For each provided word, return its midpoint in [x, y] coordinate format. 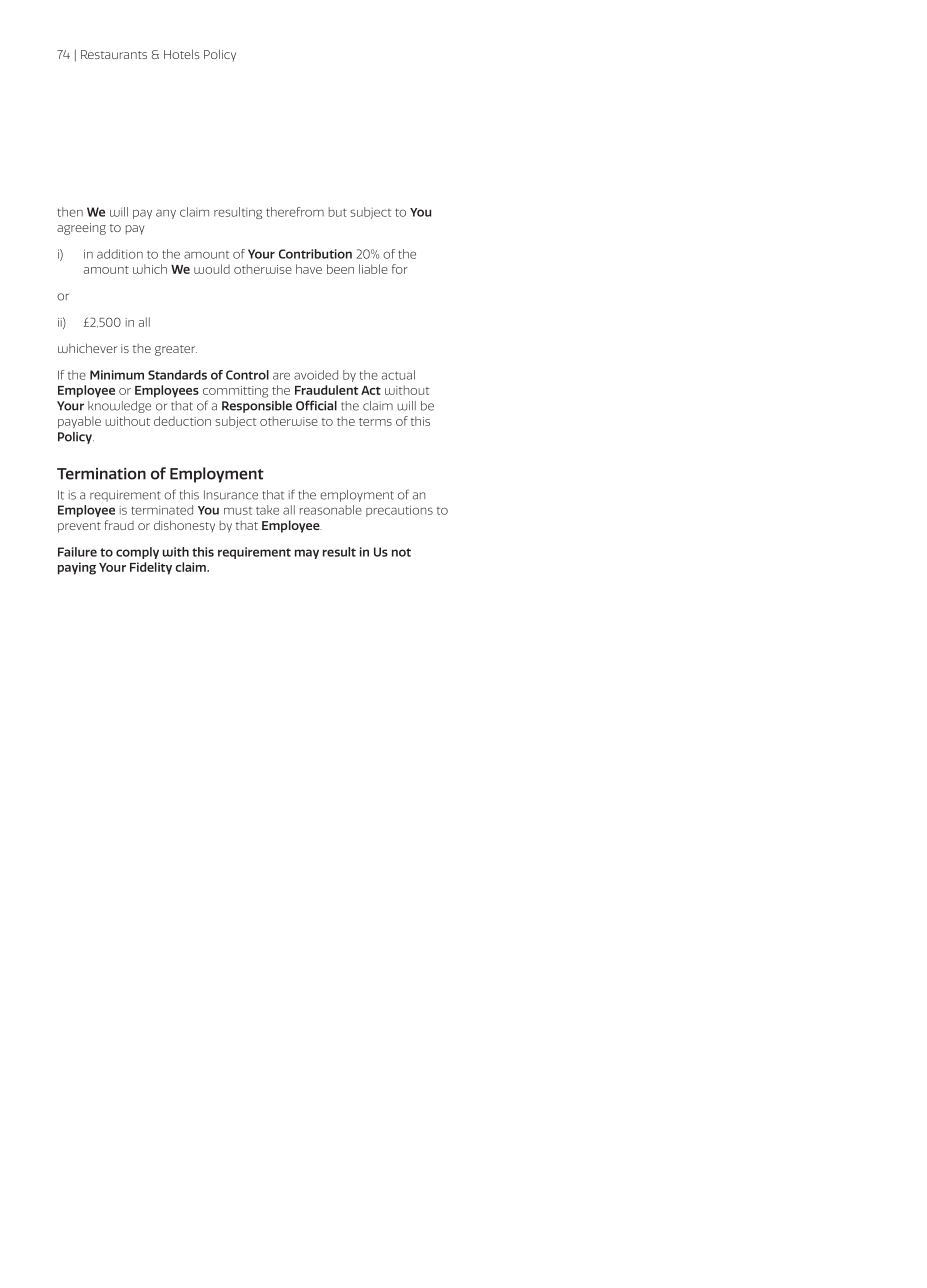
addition [120, 254]
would [212, 269]
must [238, 511]
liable [373, 269]
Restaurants [114, 54]
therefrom [295, 212]
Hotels [181, 54]
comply [137, 553]
